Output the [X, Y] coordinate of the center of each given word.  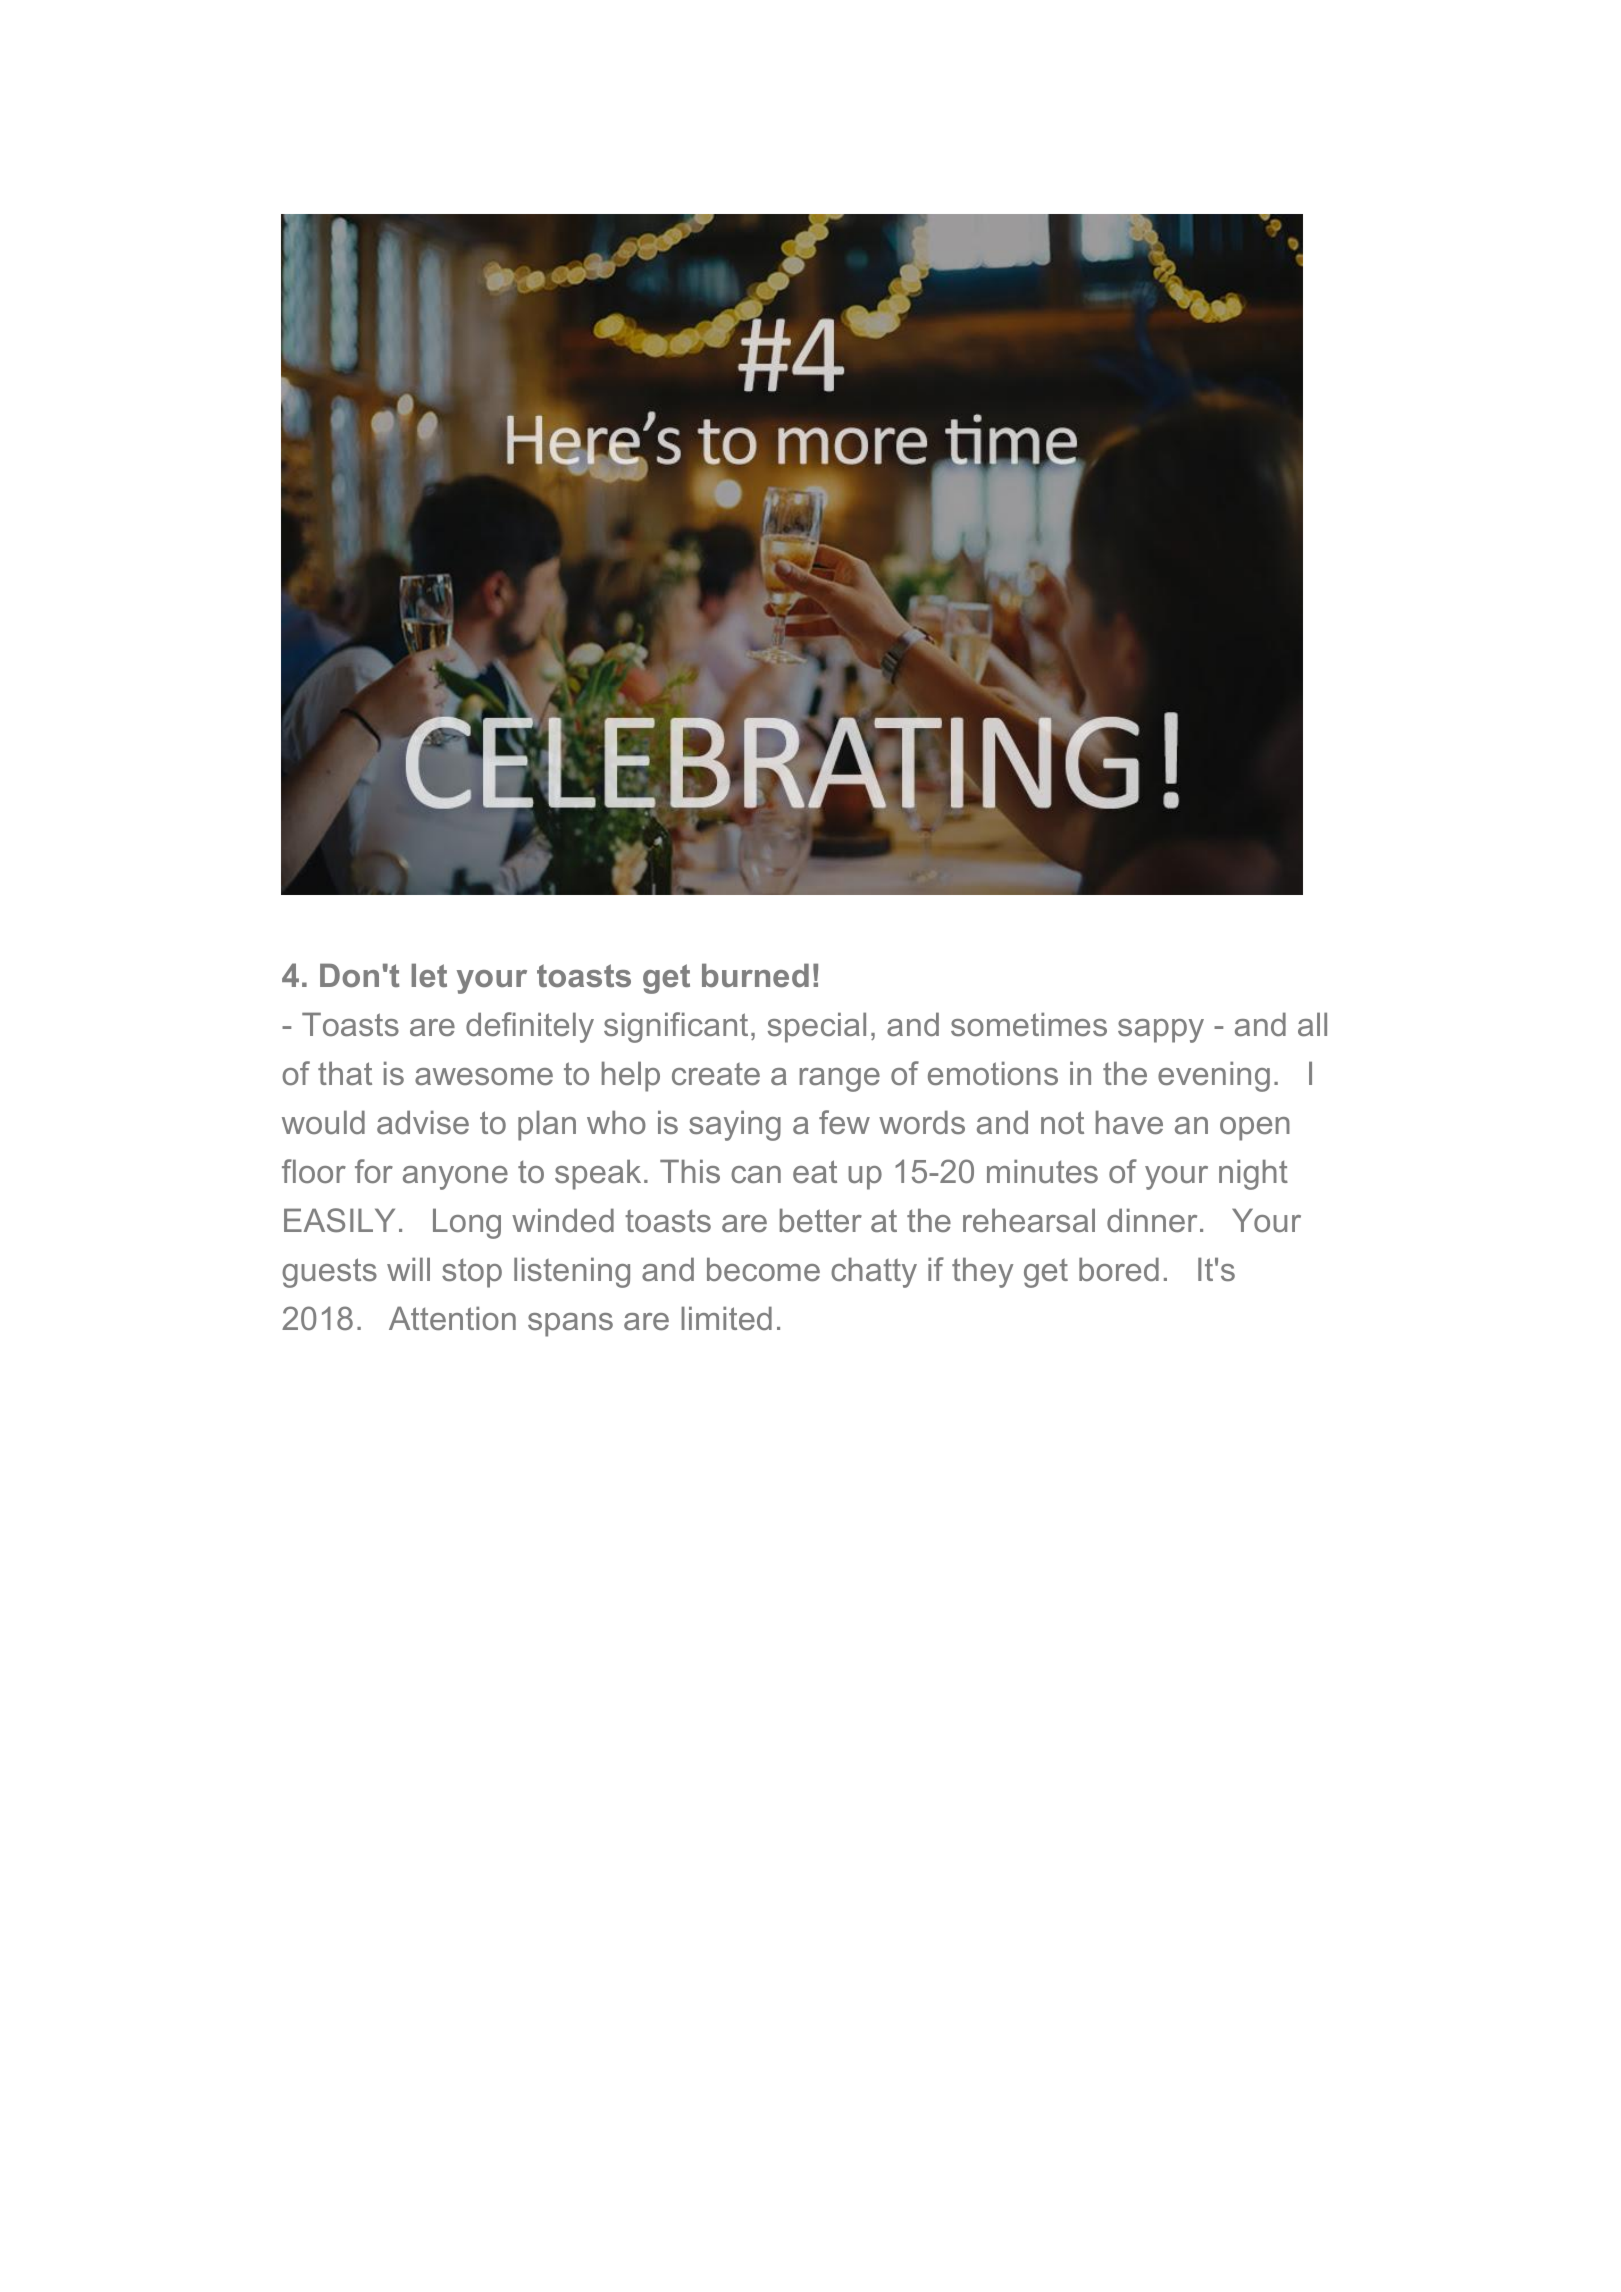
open [1255, 1129]
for [374, 1171]
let [429, 975]
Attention [452, 1318]
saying [735, 1125]
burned [755, 975]
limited [726, 1318]
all [1312, 1024]
